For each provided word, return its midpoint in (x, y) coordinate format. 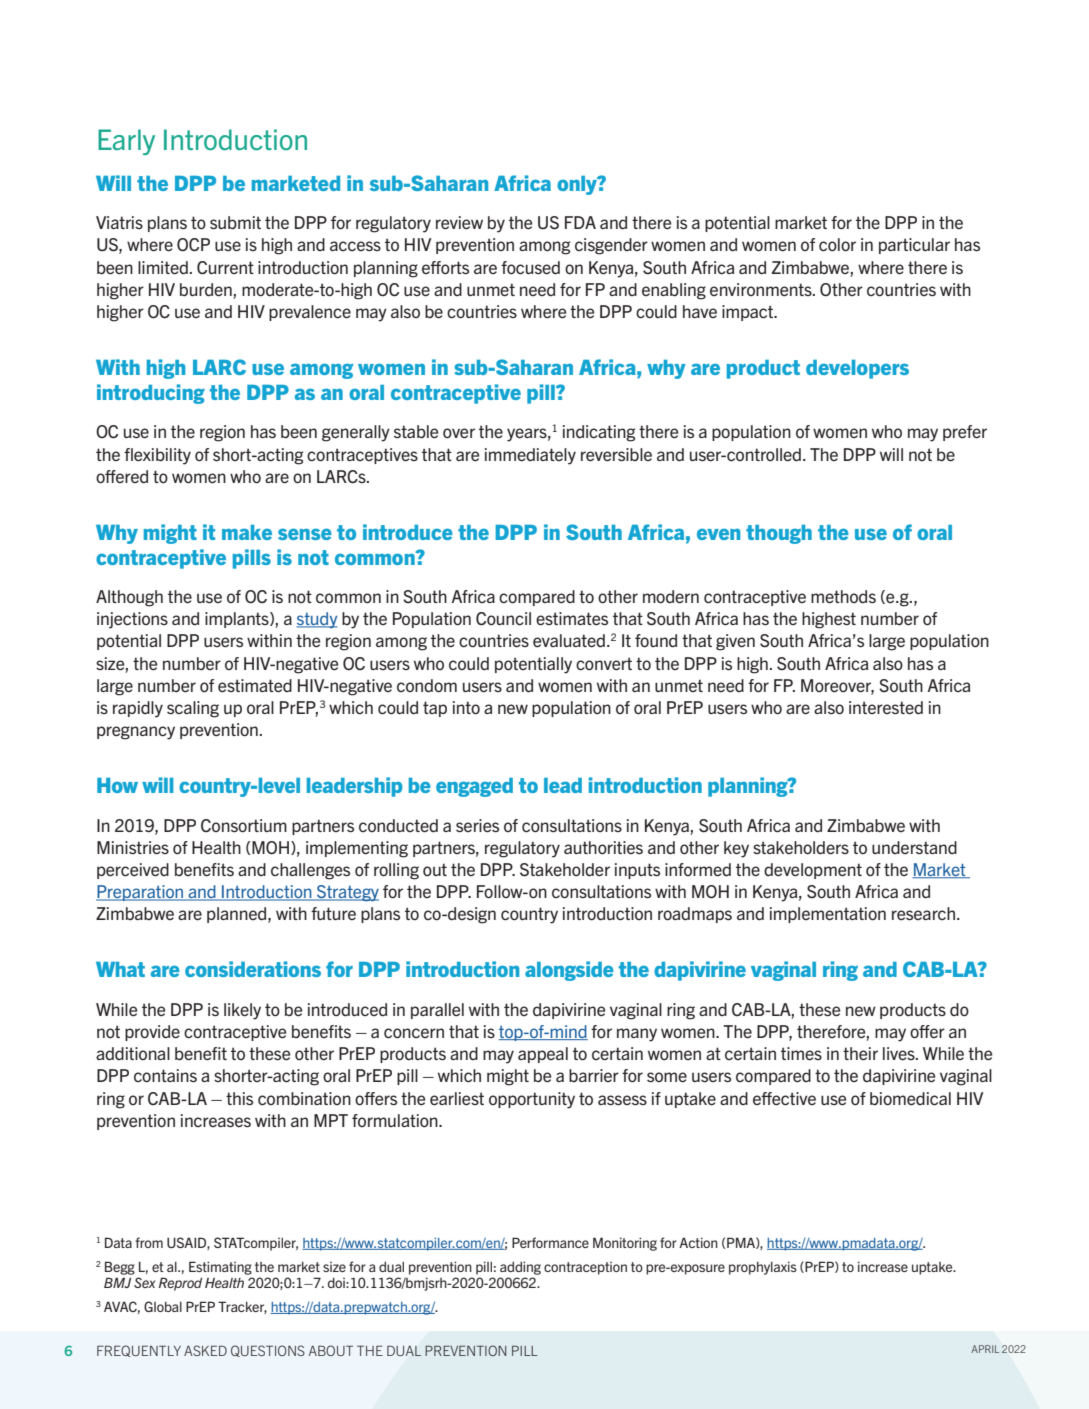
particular (914, 246)
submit (235, 222)
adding (520, 1268)
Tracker (242, 1307)
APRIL (985, 1349)
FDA (580, 222)
